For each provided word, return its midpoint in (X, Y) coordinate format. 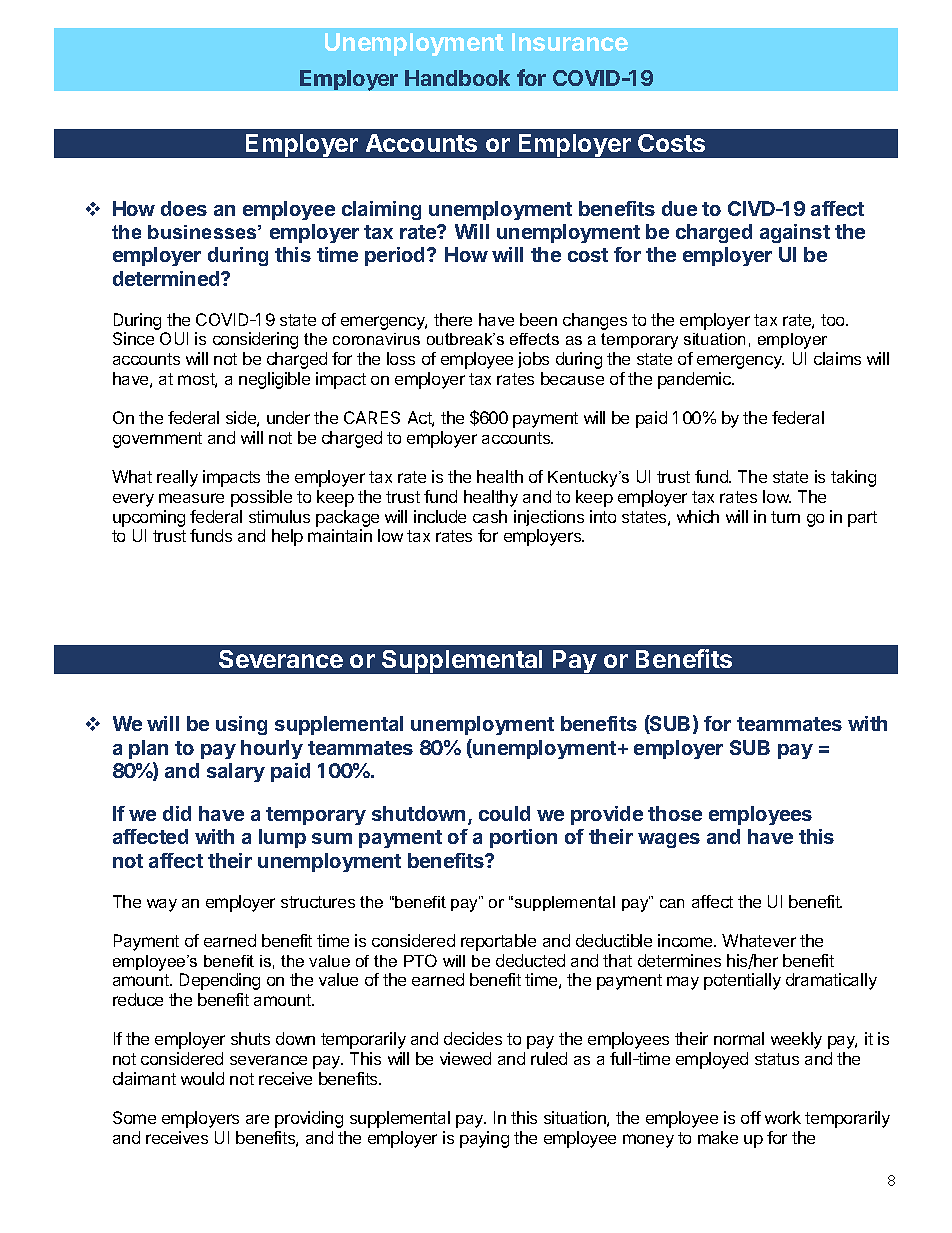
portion (523, 838)
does (184, 208)
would (202, 1078)
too (834, 320)
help (287, 537)
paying (484, 1139)
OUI (174, 338)
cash (490, 516)
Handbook (457, 78)
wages (669, 840)
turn (785, 517)
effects (534, 339)
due (679, 208)
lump (282, 838)
